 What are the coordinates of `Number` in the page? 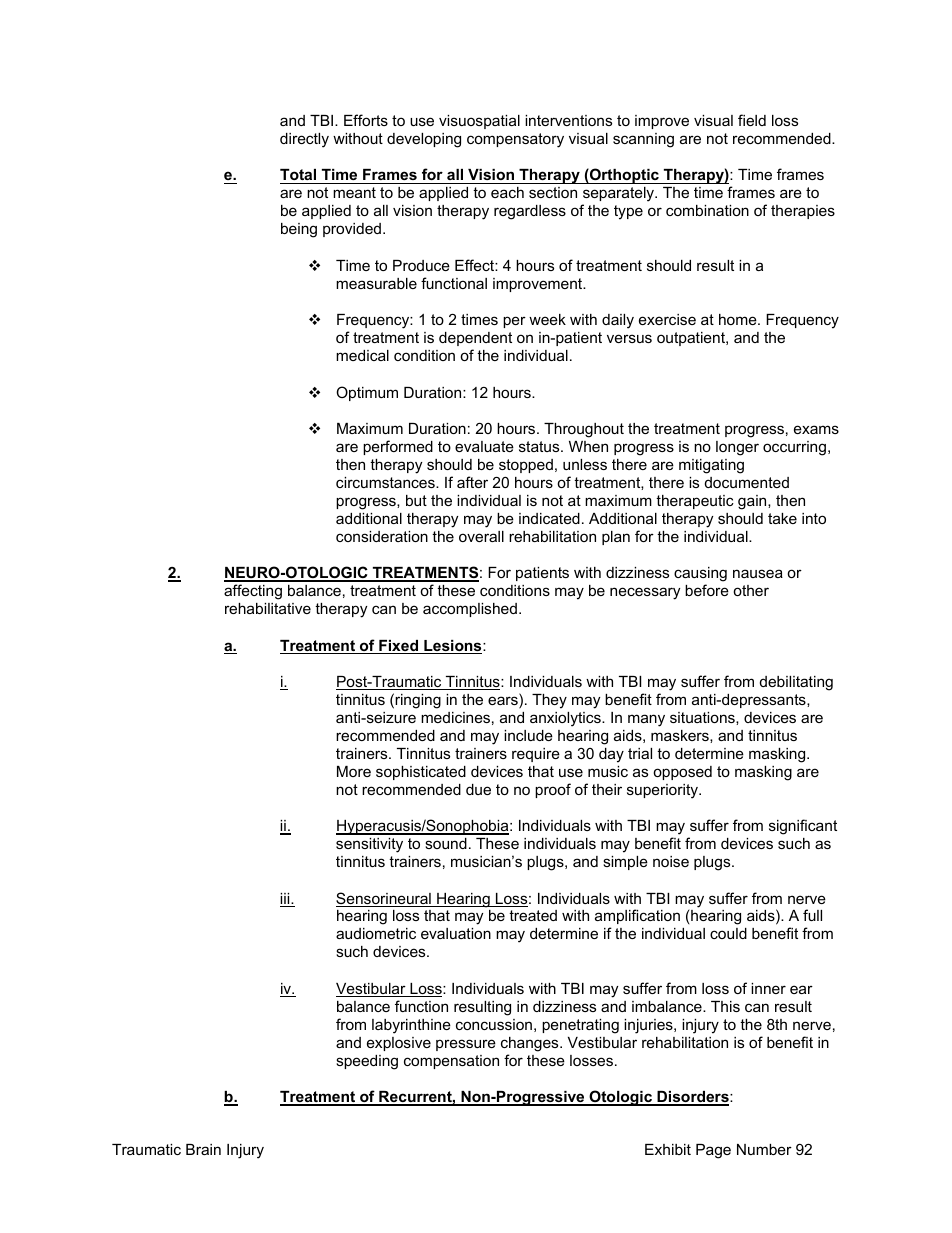 It's located at (764, 1149).
